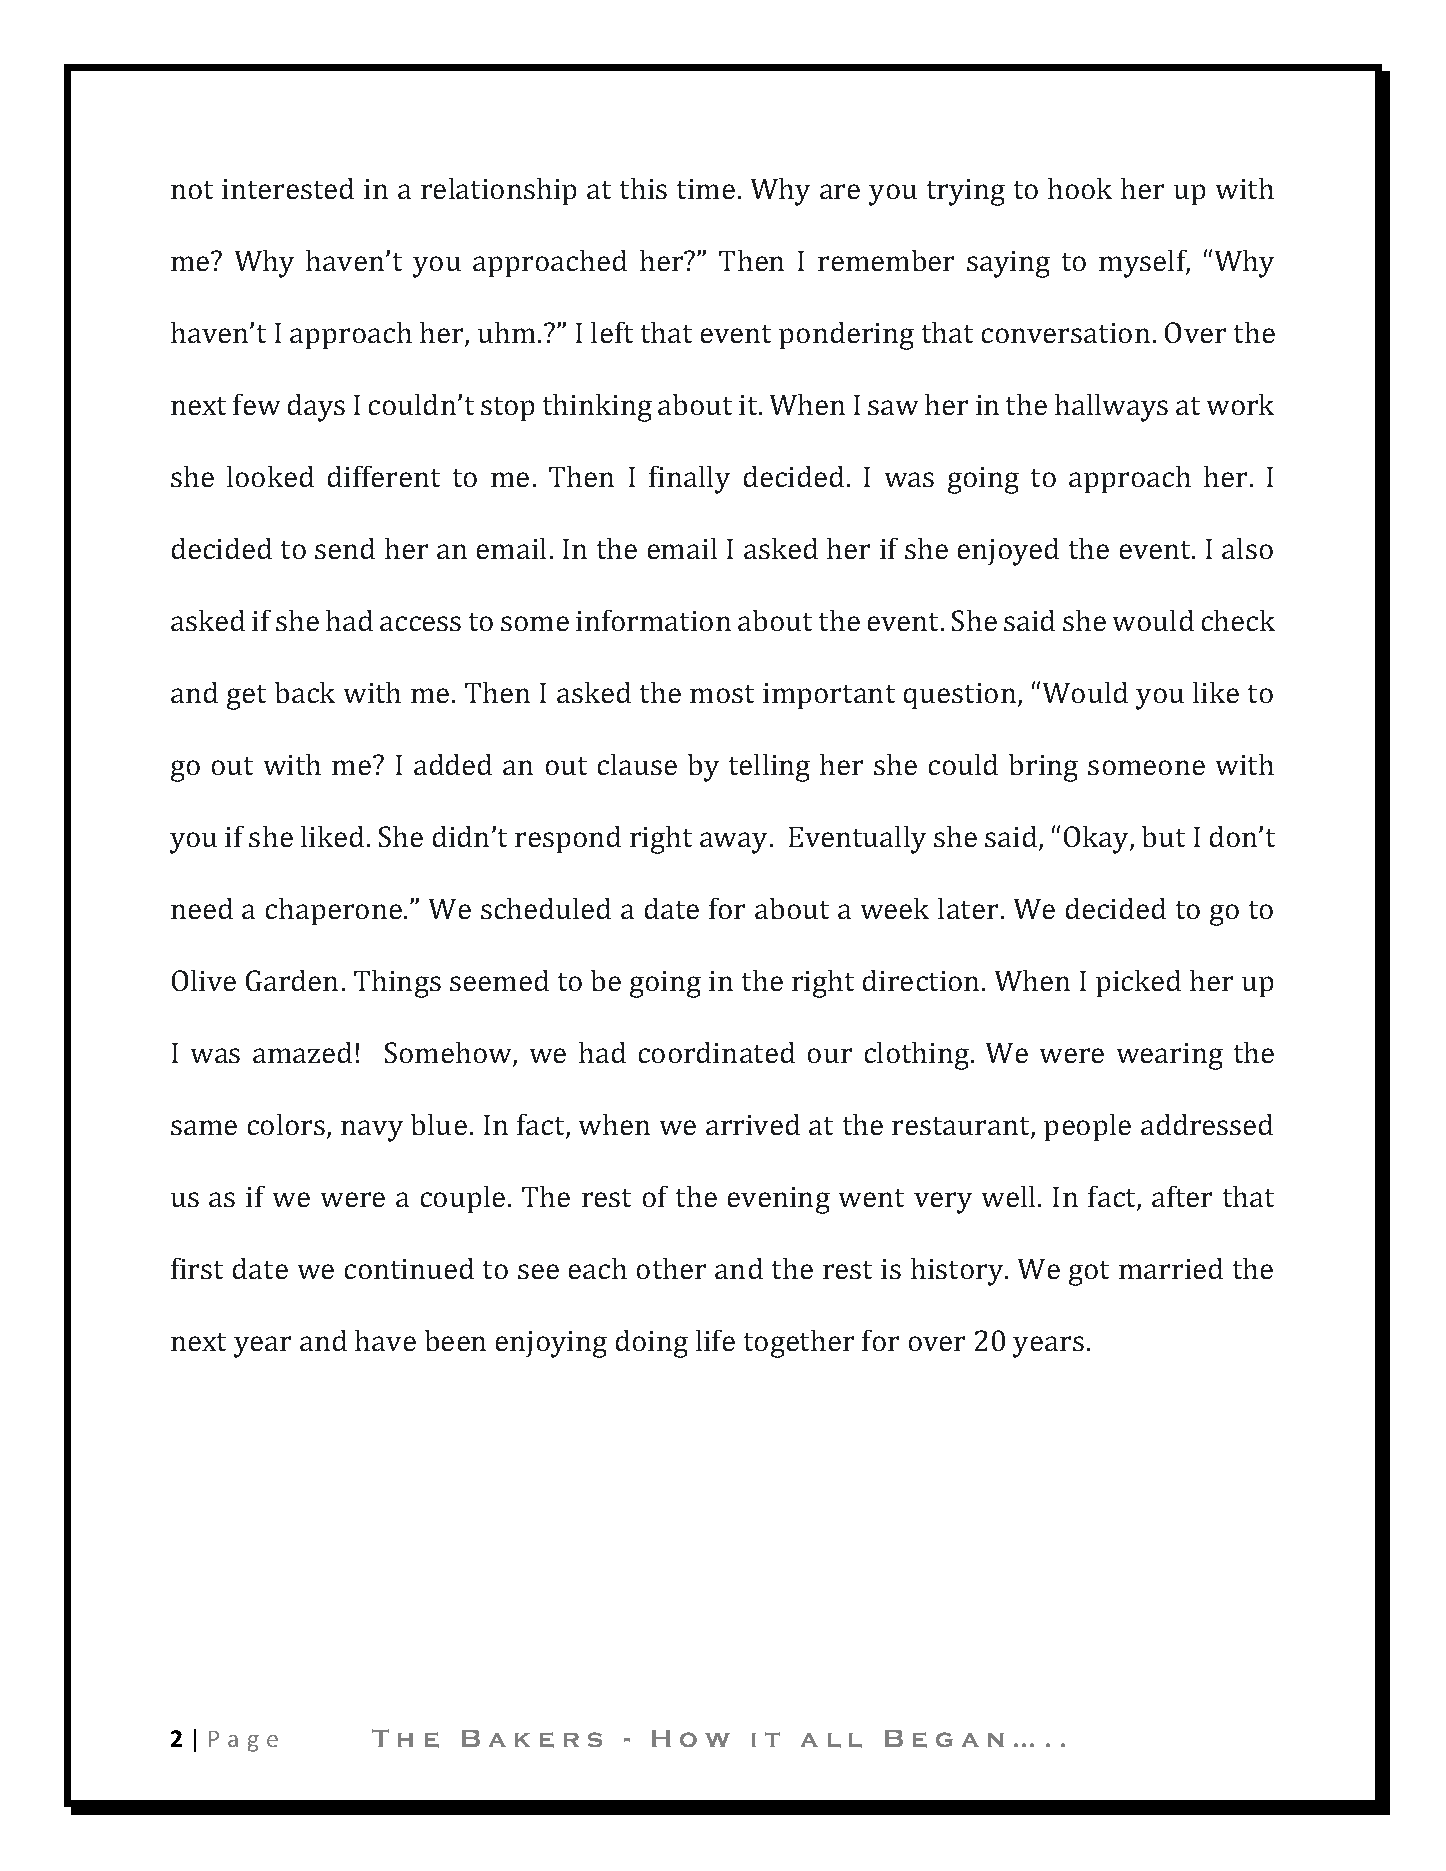 The image size is (1446, 1871). What do you see at coordinates (292, 980) in the image?
I see `Garden` at bounding box center [292, 980].
